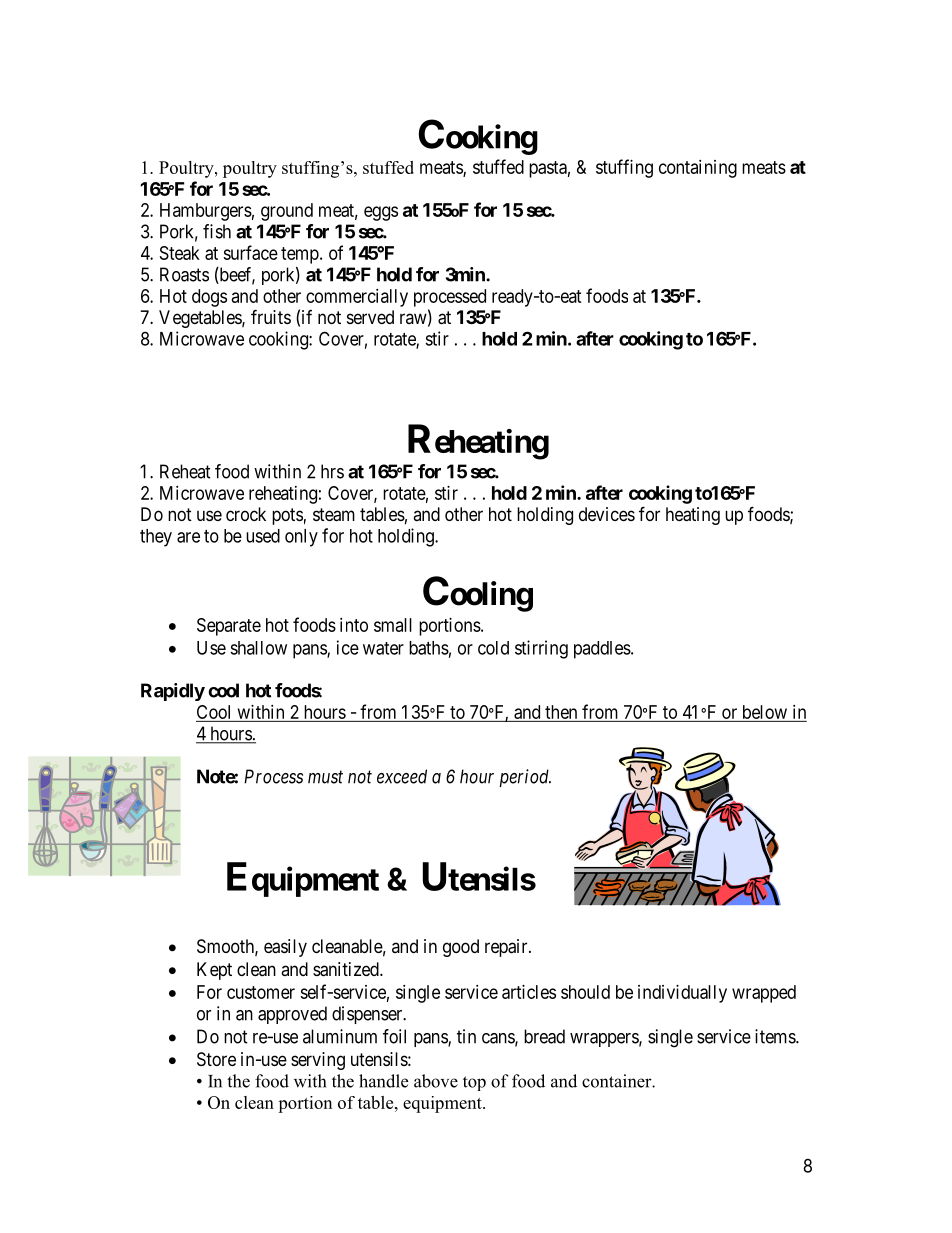 The width and height of the page is (952, 1233). What do you see at coordinates (764, 713) in the page?
I see `below` at bounding box center [764, 713].
